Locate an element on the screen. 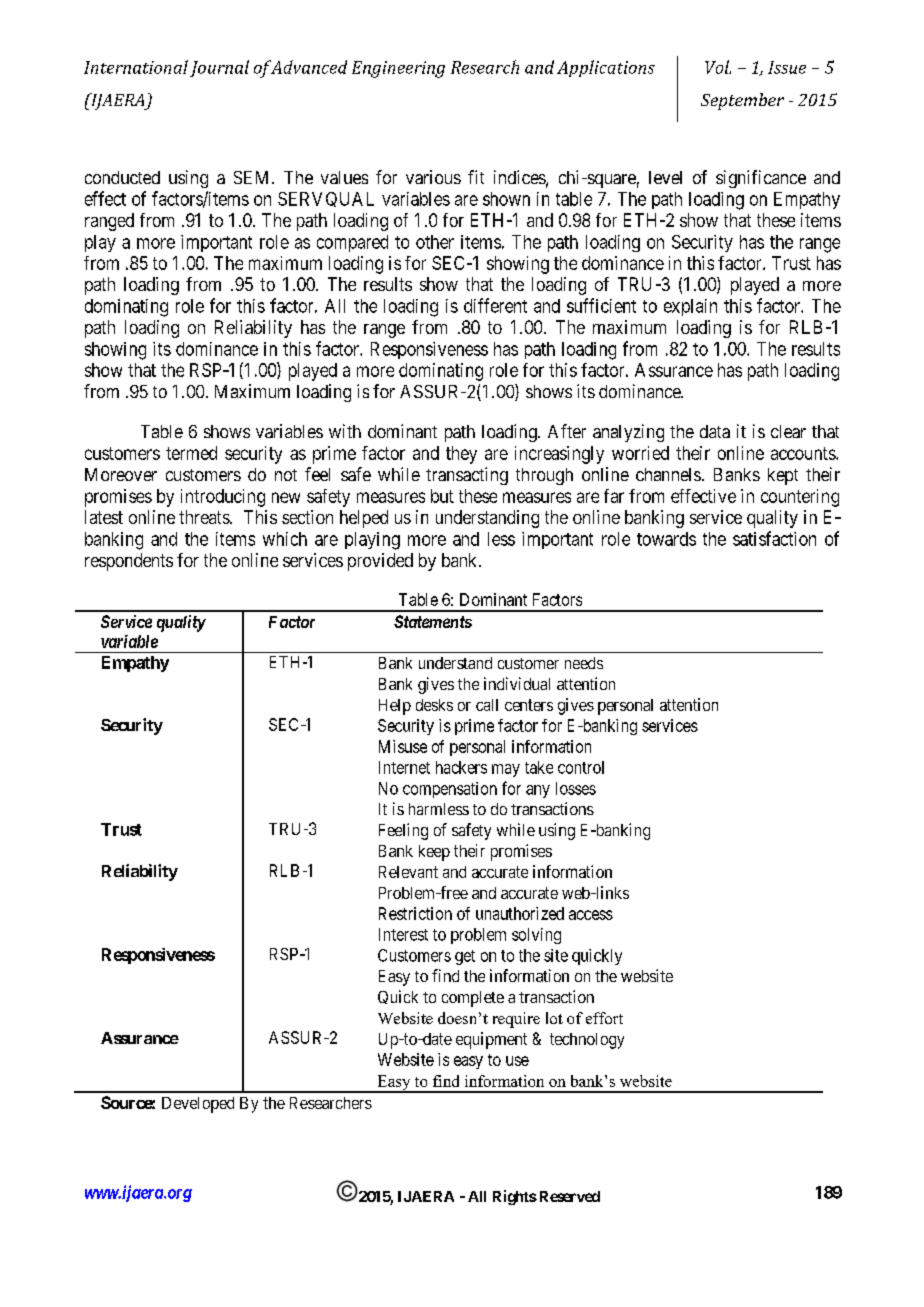  data is located at coordinates (715, 431).
